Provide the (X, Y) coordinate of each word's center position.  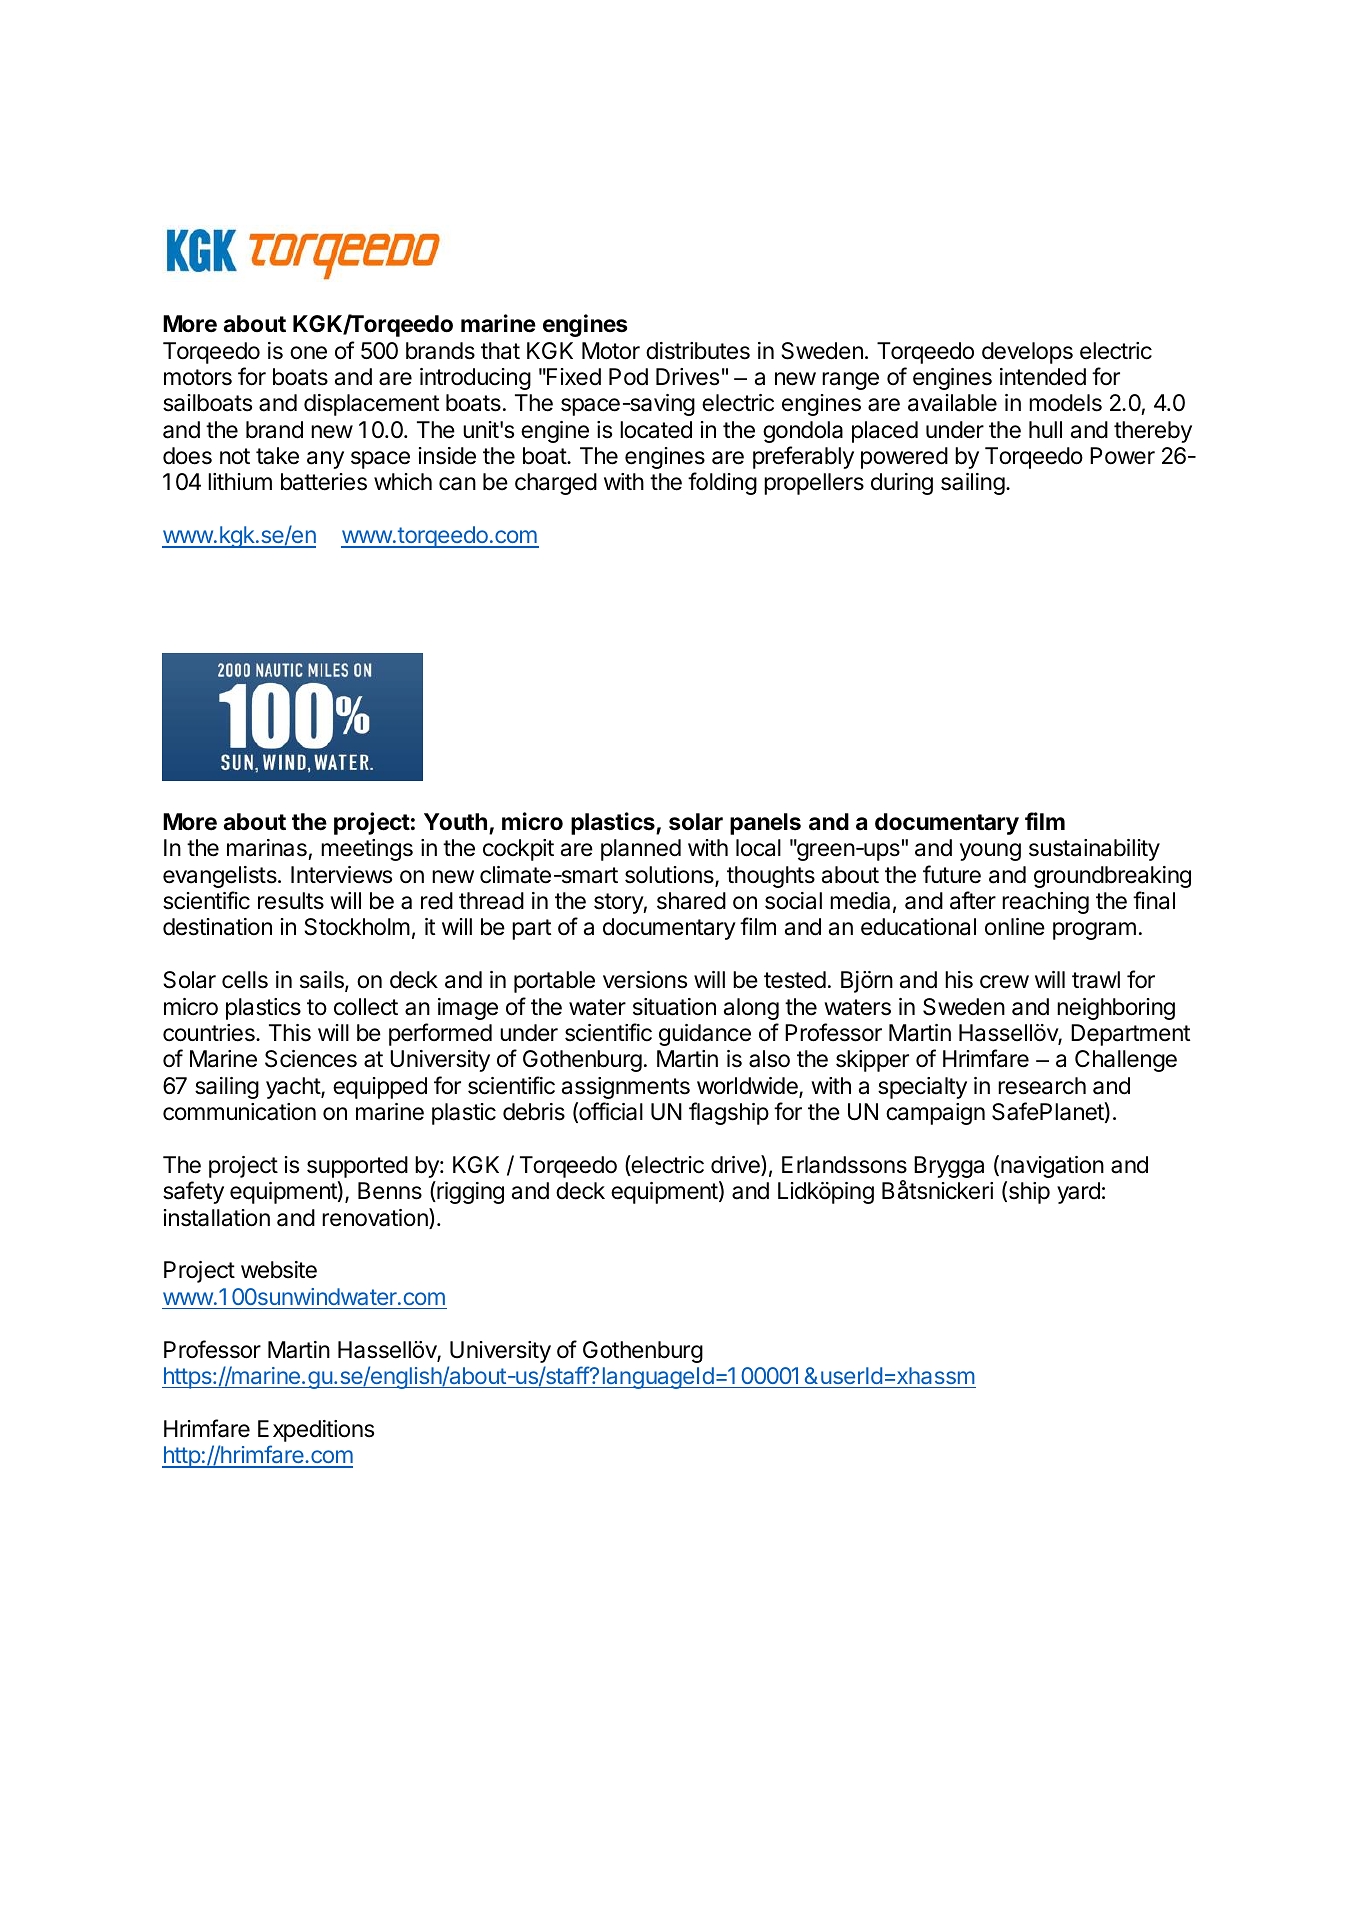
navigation (1052, 1167)
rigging (469, 1192)
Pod (628, 376)
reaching (1045, 903)
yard (1078, 1193)
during (902, 484)
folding (722, 483)
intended (1043, 377)
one (308, 353)
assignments (626, 1088)
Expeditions (316, 1431)
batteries (324, 482)
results (291, 901)
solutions (670, 876)
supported (357, 1167)
